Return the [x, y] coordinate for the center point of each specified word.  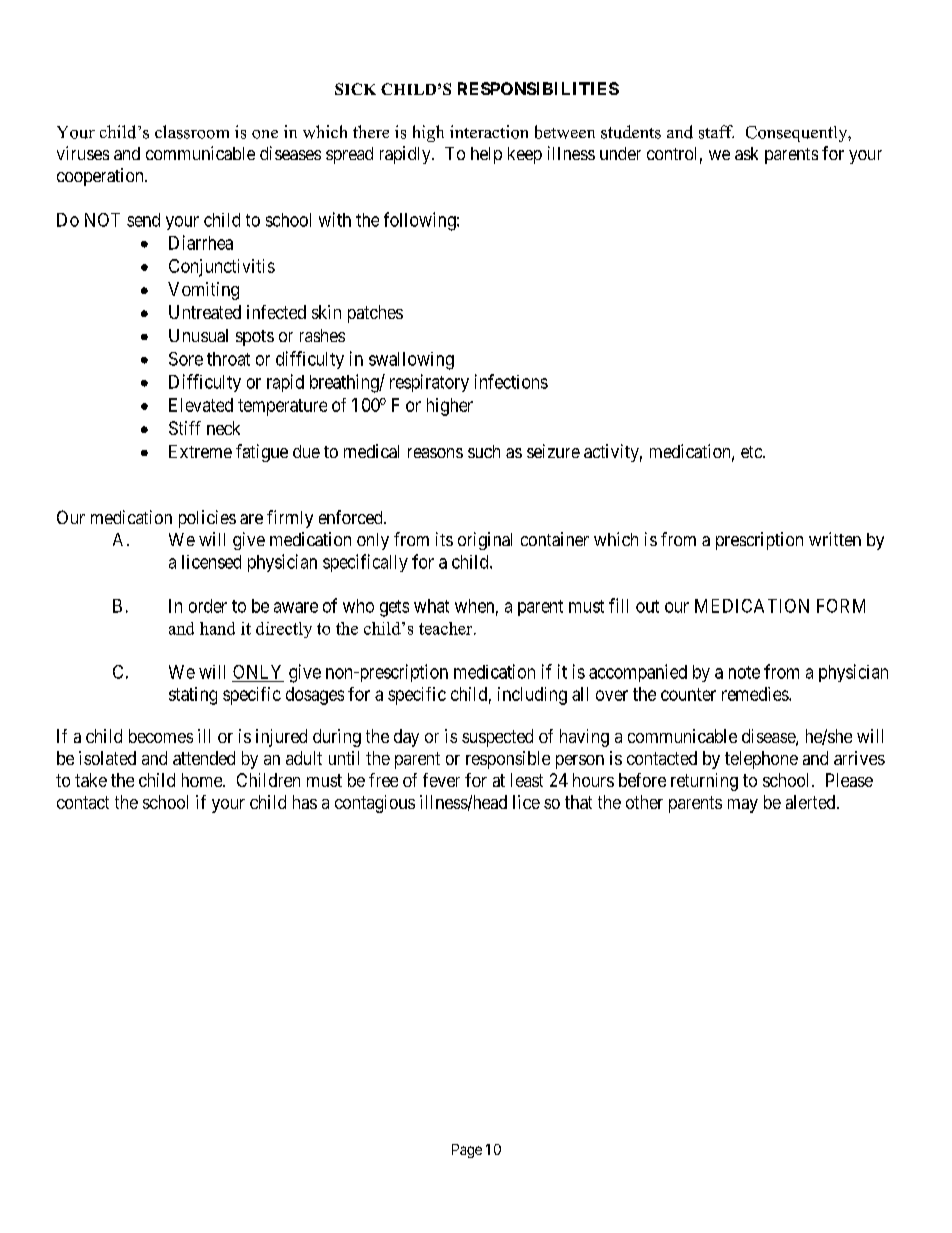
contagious [375, 804]
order [208, 606]
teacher [447, 628]
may [743, 806]
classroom [192, 132]
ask [746, 153]
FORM [841, 606]
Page [467, 1151]
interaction [489, 132]
